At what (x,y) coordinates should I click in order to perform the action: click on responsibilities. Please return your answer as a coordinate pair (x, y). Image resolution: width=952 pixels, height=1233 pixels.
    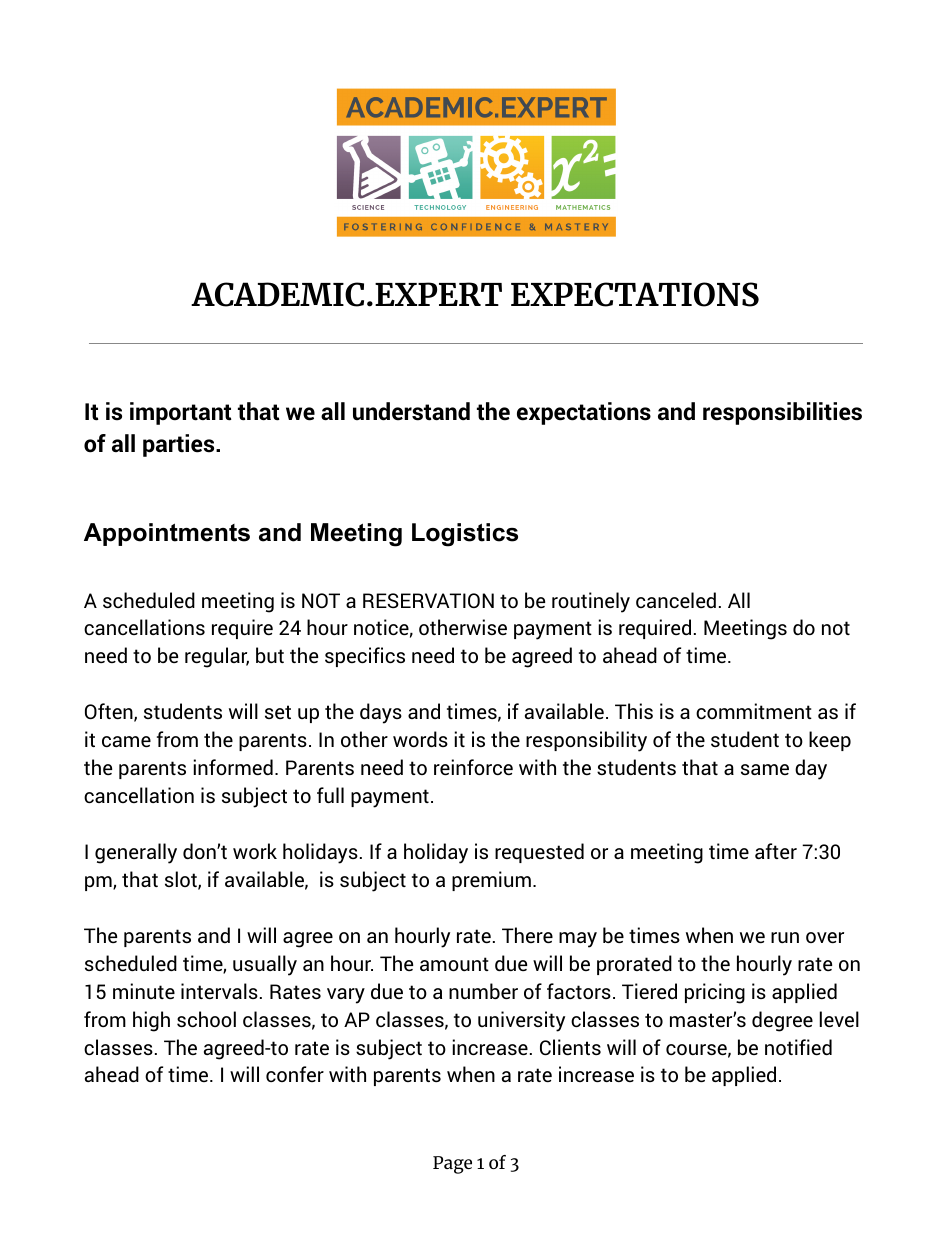
    Looking at the image, I should click on (782, 413).
